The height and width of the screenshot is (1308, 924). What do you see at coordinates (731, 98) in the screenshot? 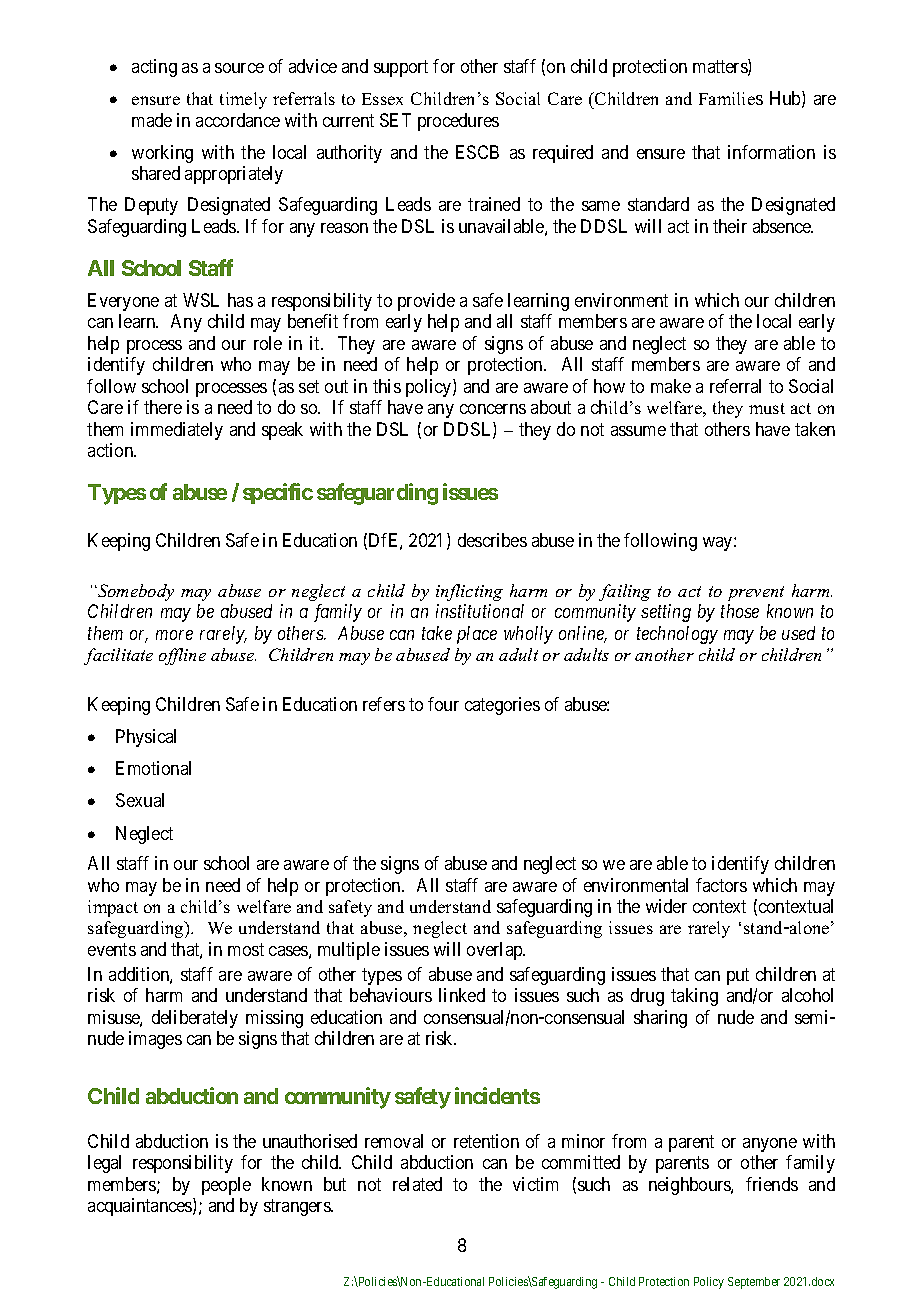
I see `Families` at bounding box center [731, 98].
